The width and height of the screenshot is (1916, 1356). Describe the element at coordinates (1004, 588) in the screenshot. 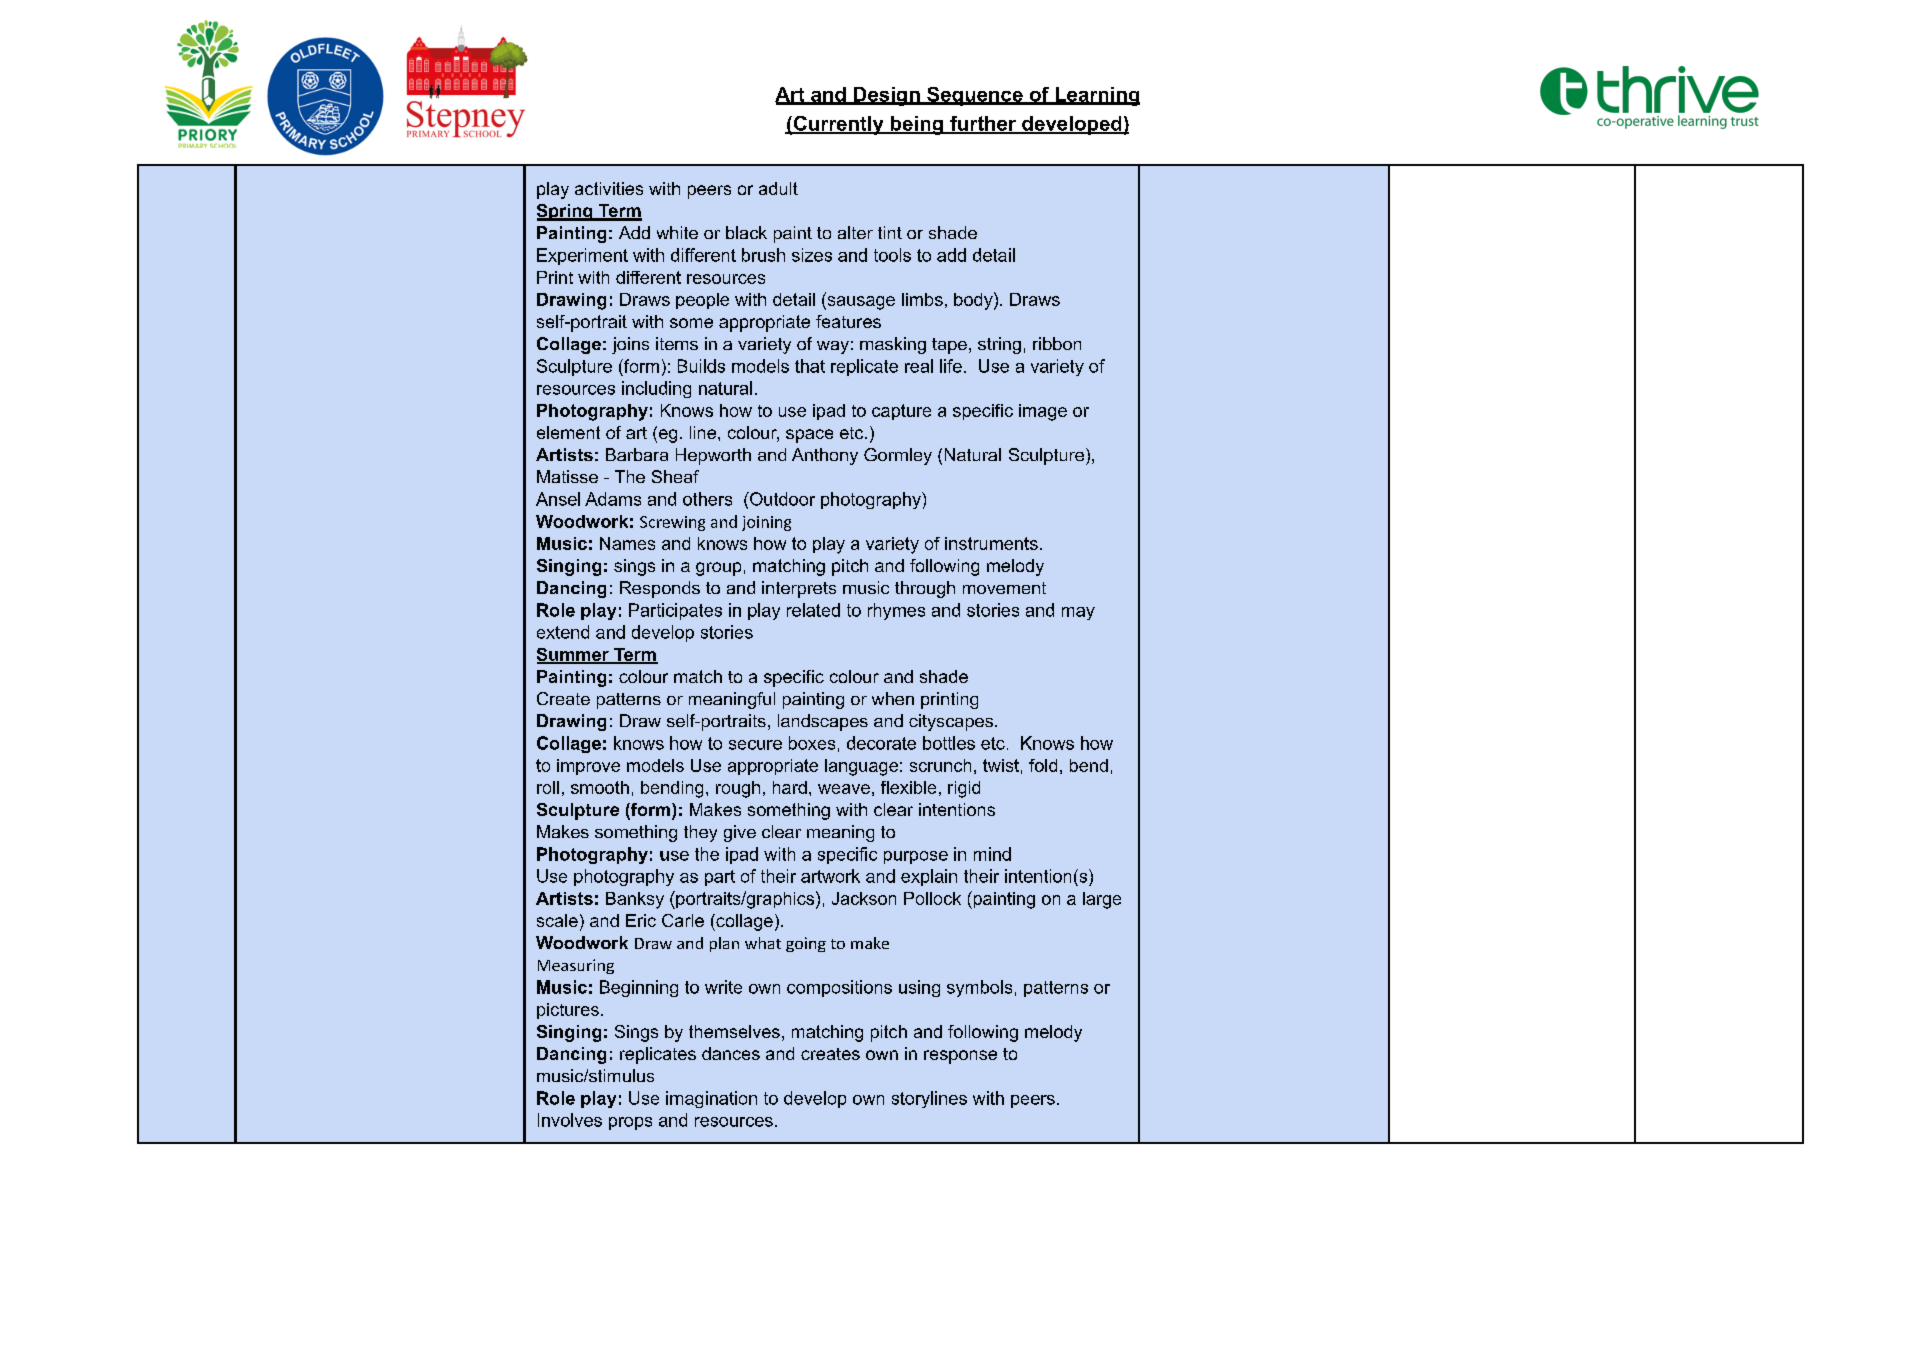

I see `movement` at that location.
